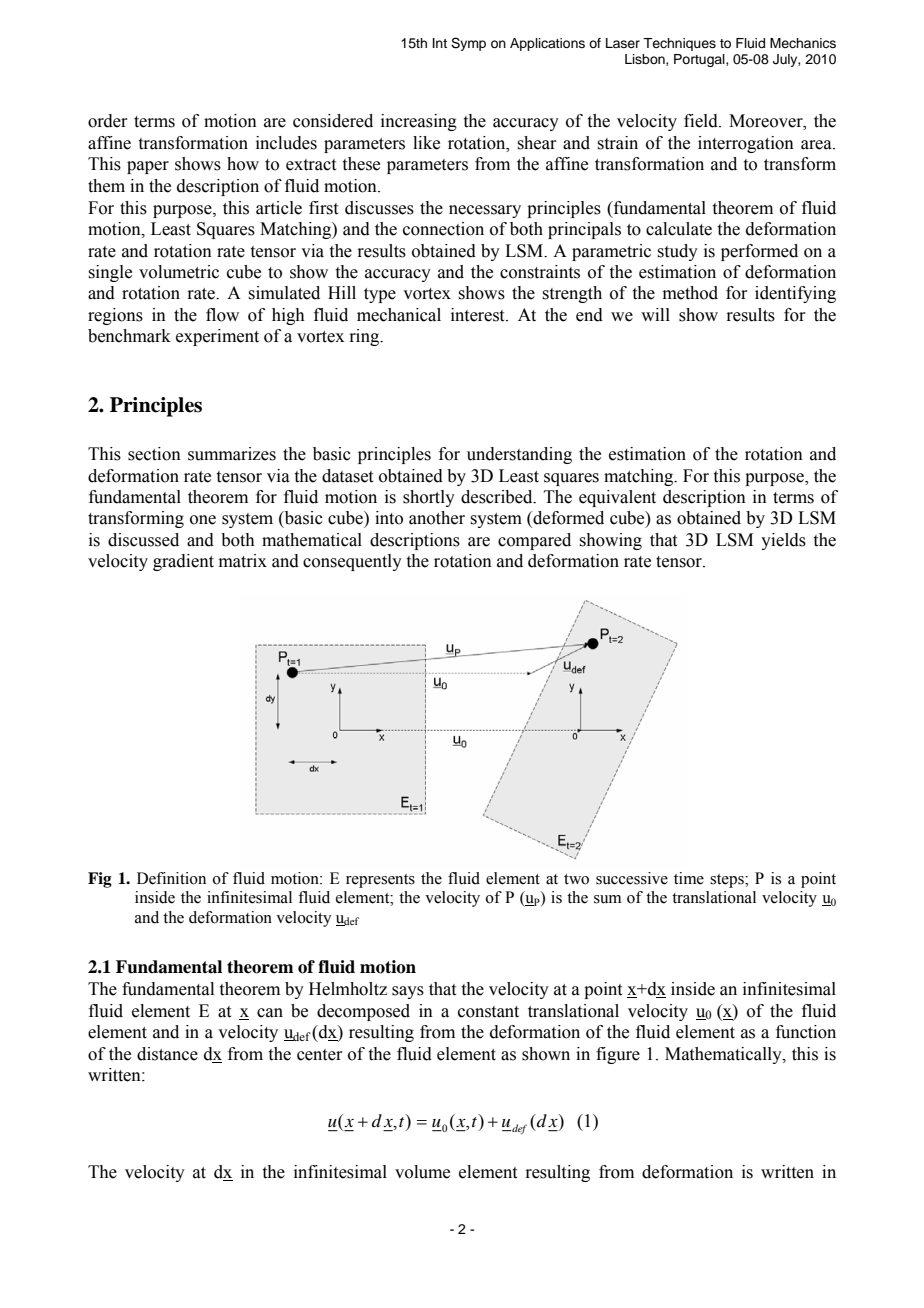 Image resolution: width=924 pixels, height=1308 pixels. Describe the element at coordinates (217, 337) in the image. I see `experiment` at that location.
